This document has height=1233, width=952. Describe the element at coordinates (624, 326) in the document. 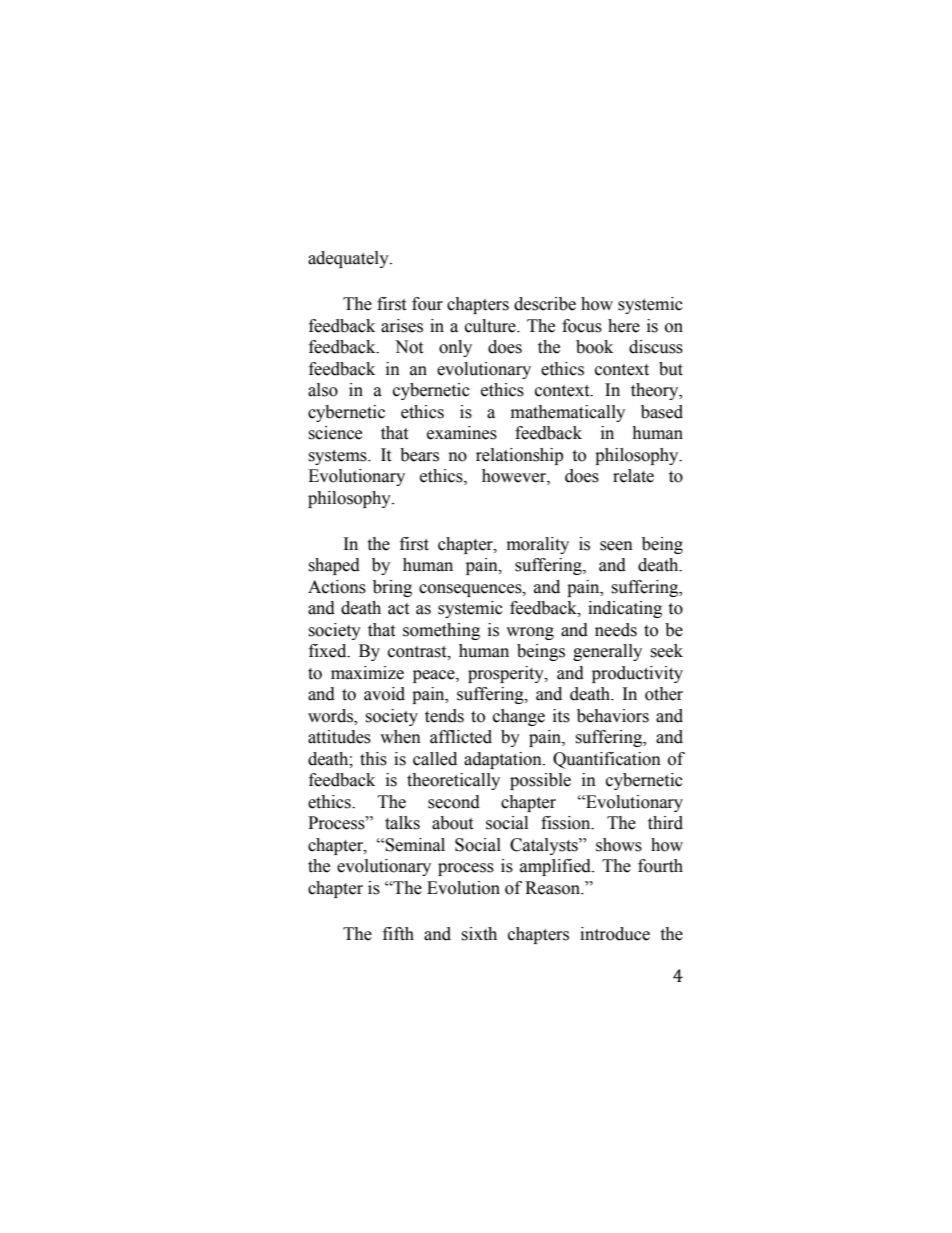

I see `here` at that location.
